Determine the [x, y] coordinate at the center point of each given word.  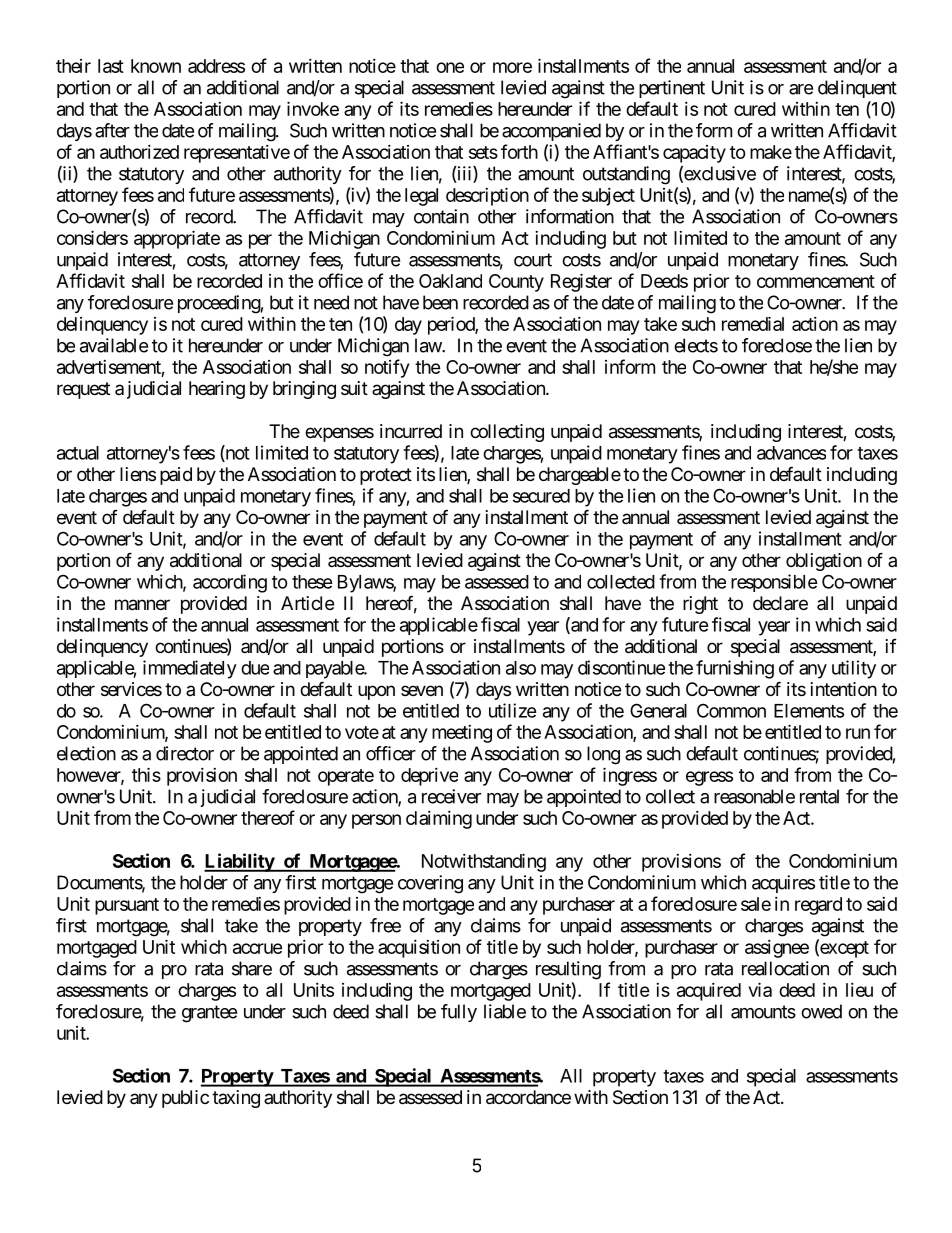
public [185, 1099]
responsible [774, 583]
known [156, 66]
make [771, 152]
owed [821, 1011]
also [521, 668]
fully [459, 1013]
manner [142, 605]
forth [519, 151]
